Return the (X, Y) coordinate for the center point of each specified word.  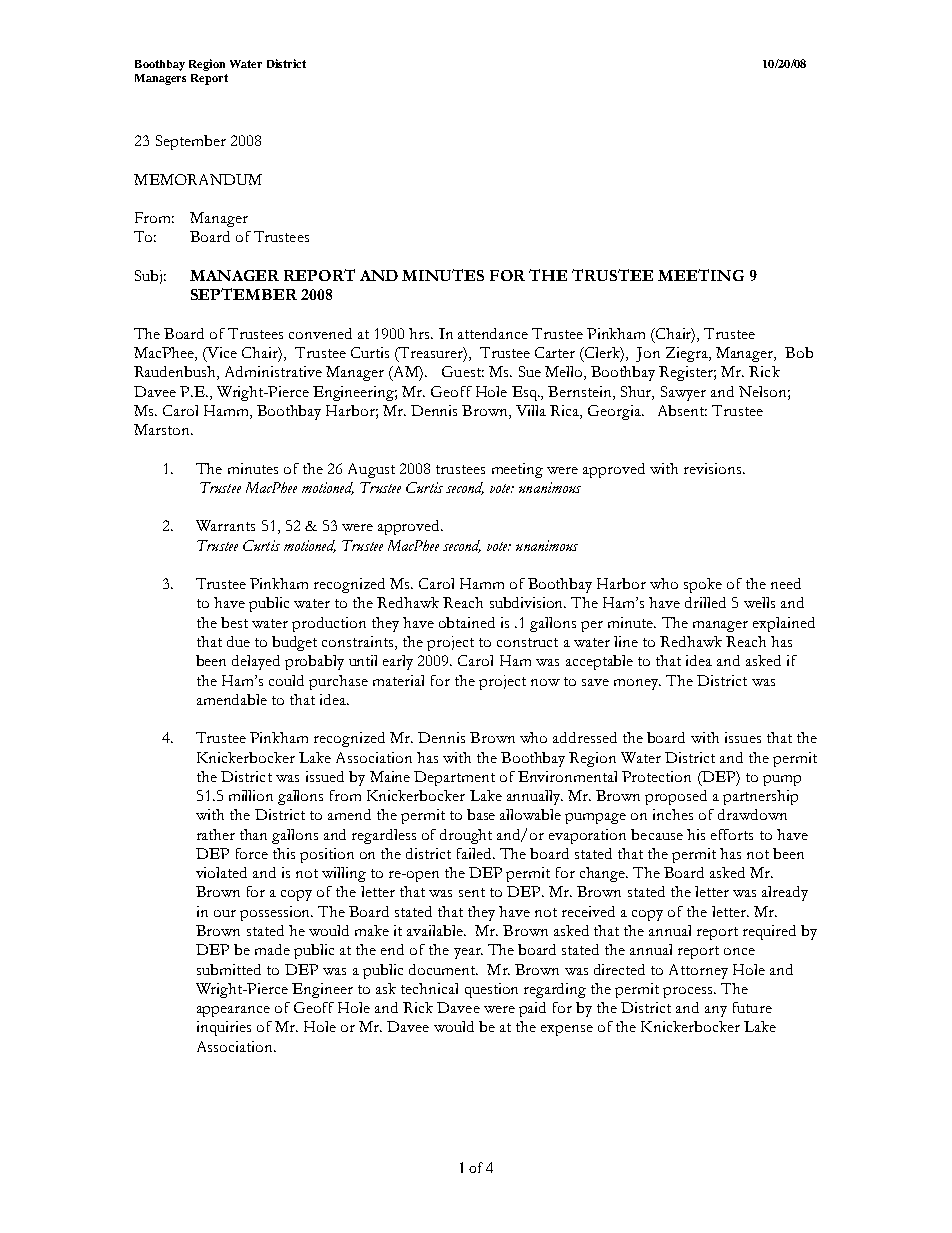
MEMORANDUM (198, 179)
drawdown (752, 814)
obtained (467, 622)
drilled (705, 602)
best (234, 622)
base (481, 814)
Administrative (273, 371)
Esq (526, 393)
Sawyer (683, 393)
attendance (493, 333)
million (251, 795)
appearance (233, 1011)
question (491, 990)
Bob (799, 352)
